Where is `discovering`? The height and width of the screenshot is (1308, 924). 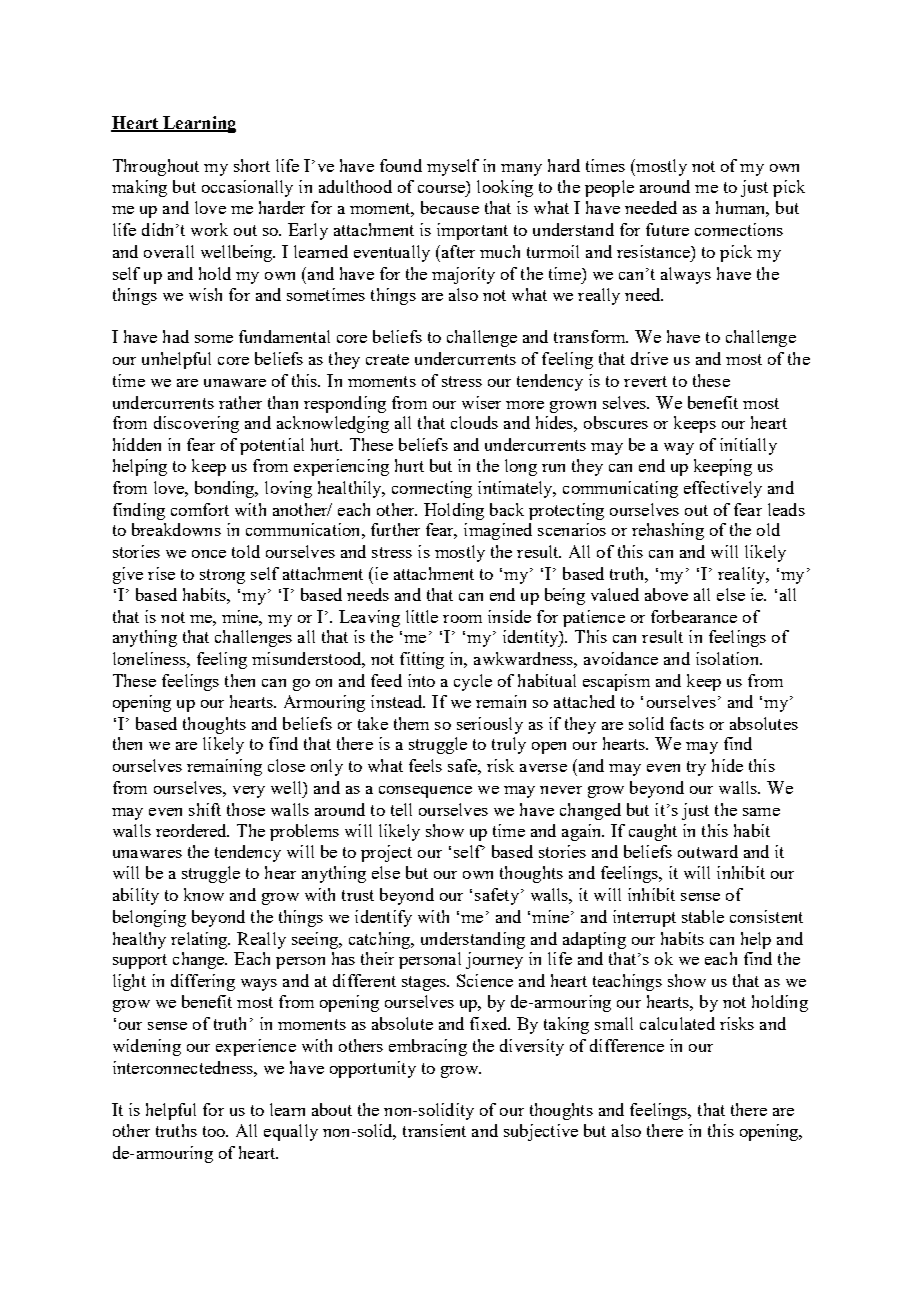 discovering is located at coordinates (196, 424).
